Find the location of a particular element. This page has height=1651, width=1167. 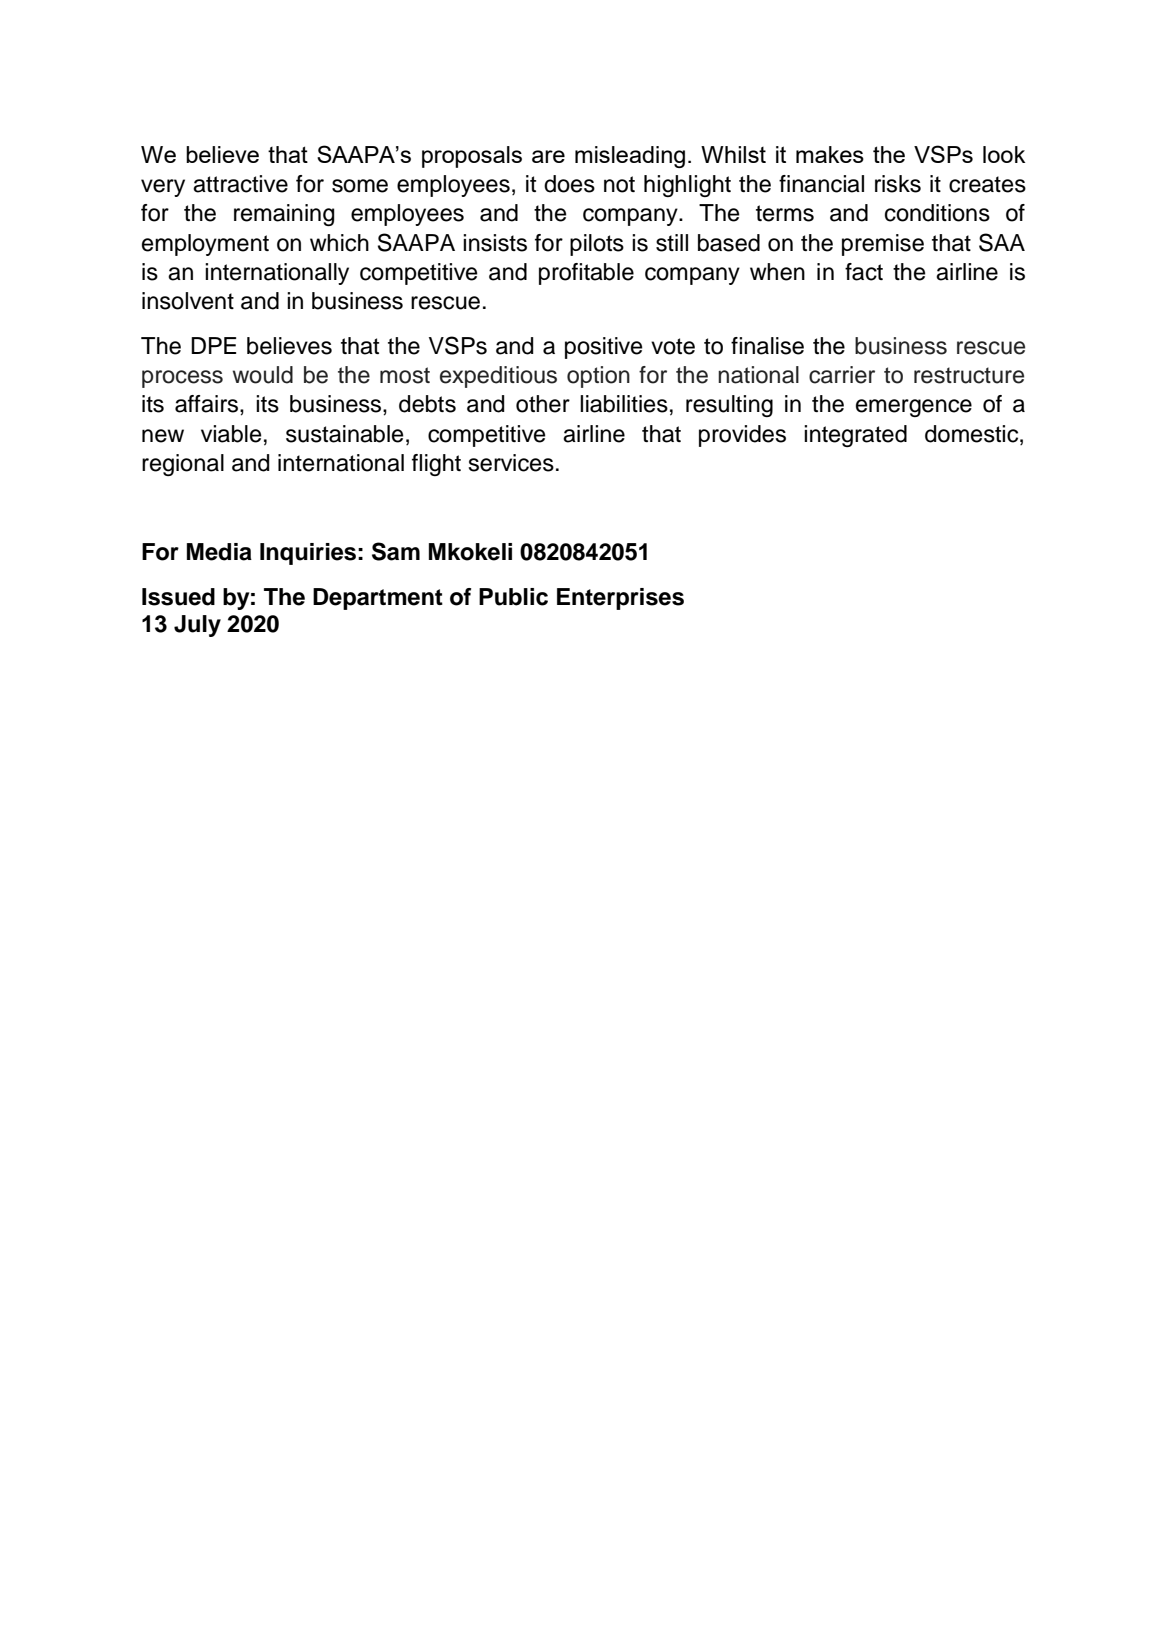

regional is located at coordinates (183, 465).
